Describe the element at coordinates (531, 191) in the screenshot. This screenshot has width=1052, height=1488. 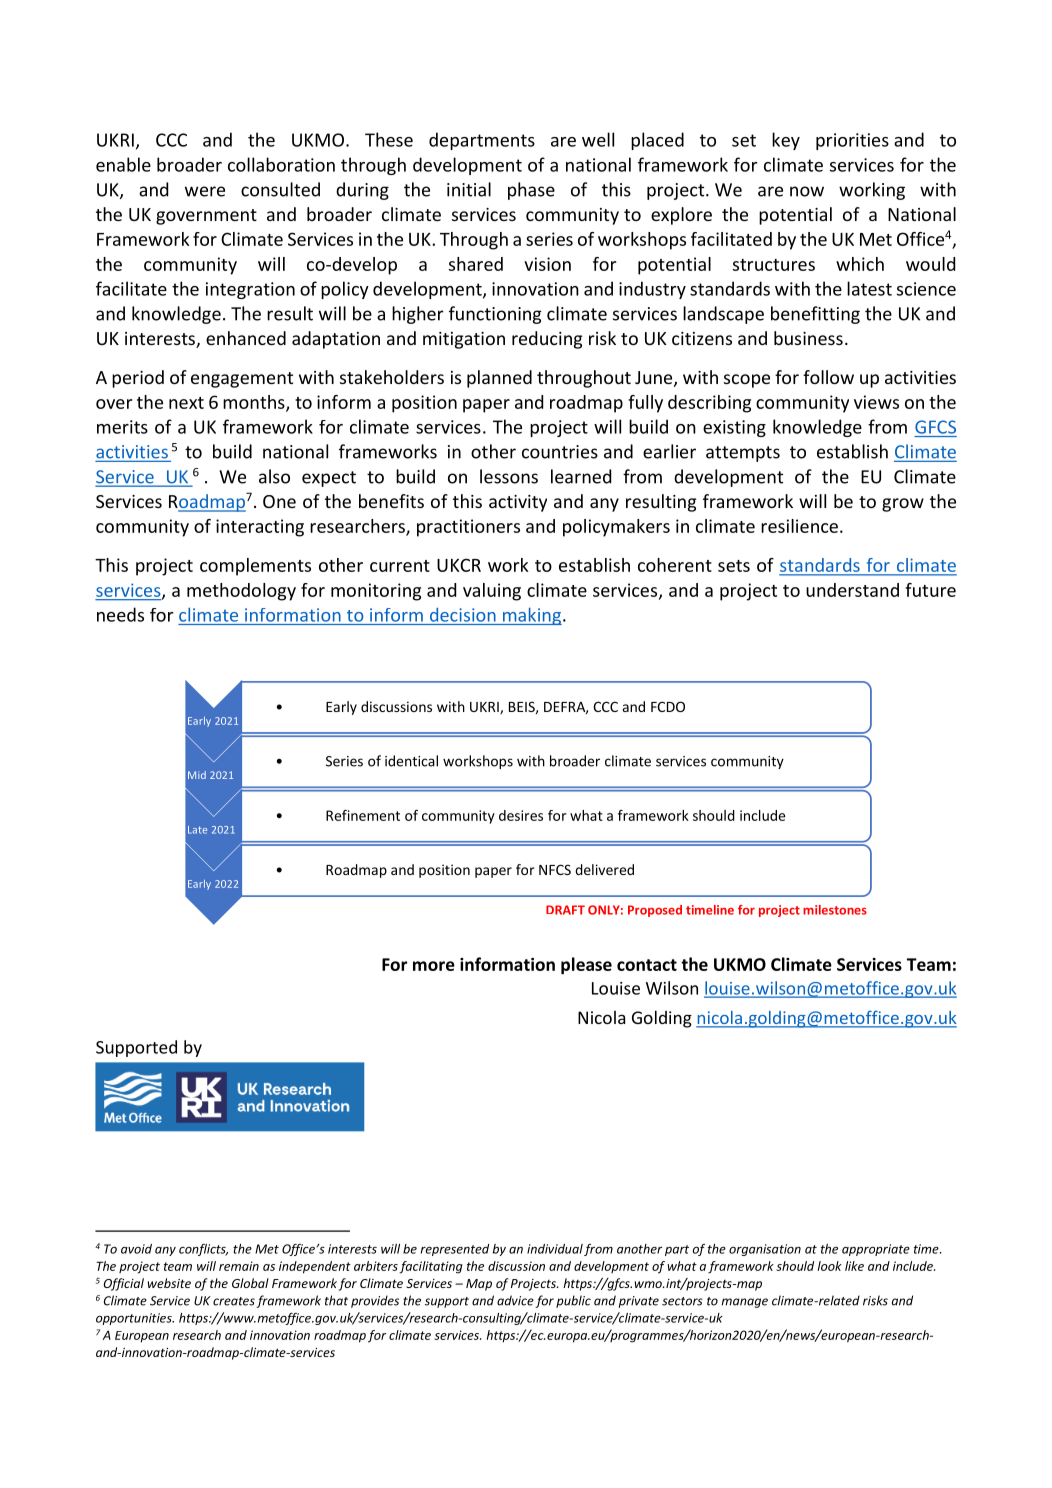
I see `phase` at that location.
